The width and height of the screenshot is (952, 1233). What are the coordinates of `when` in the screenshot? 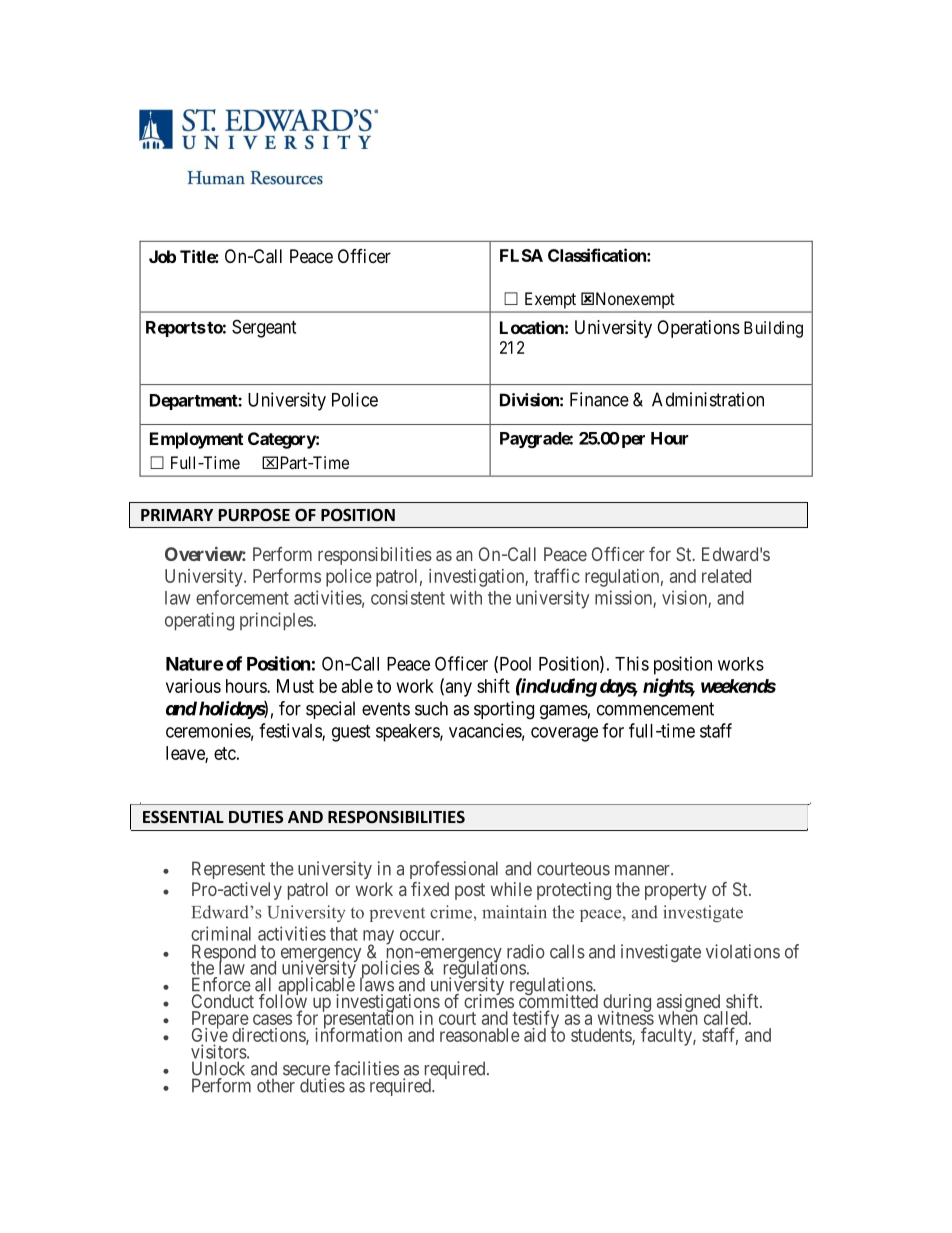 It's located at (678, 1017).
